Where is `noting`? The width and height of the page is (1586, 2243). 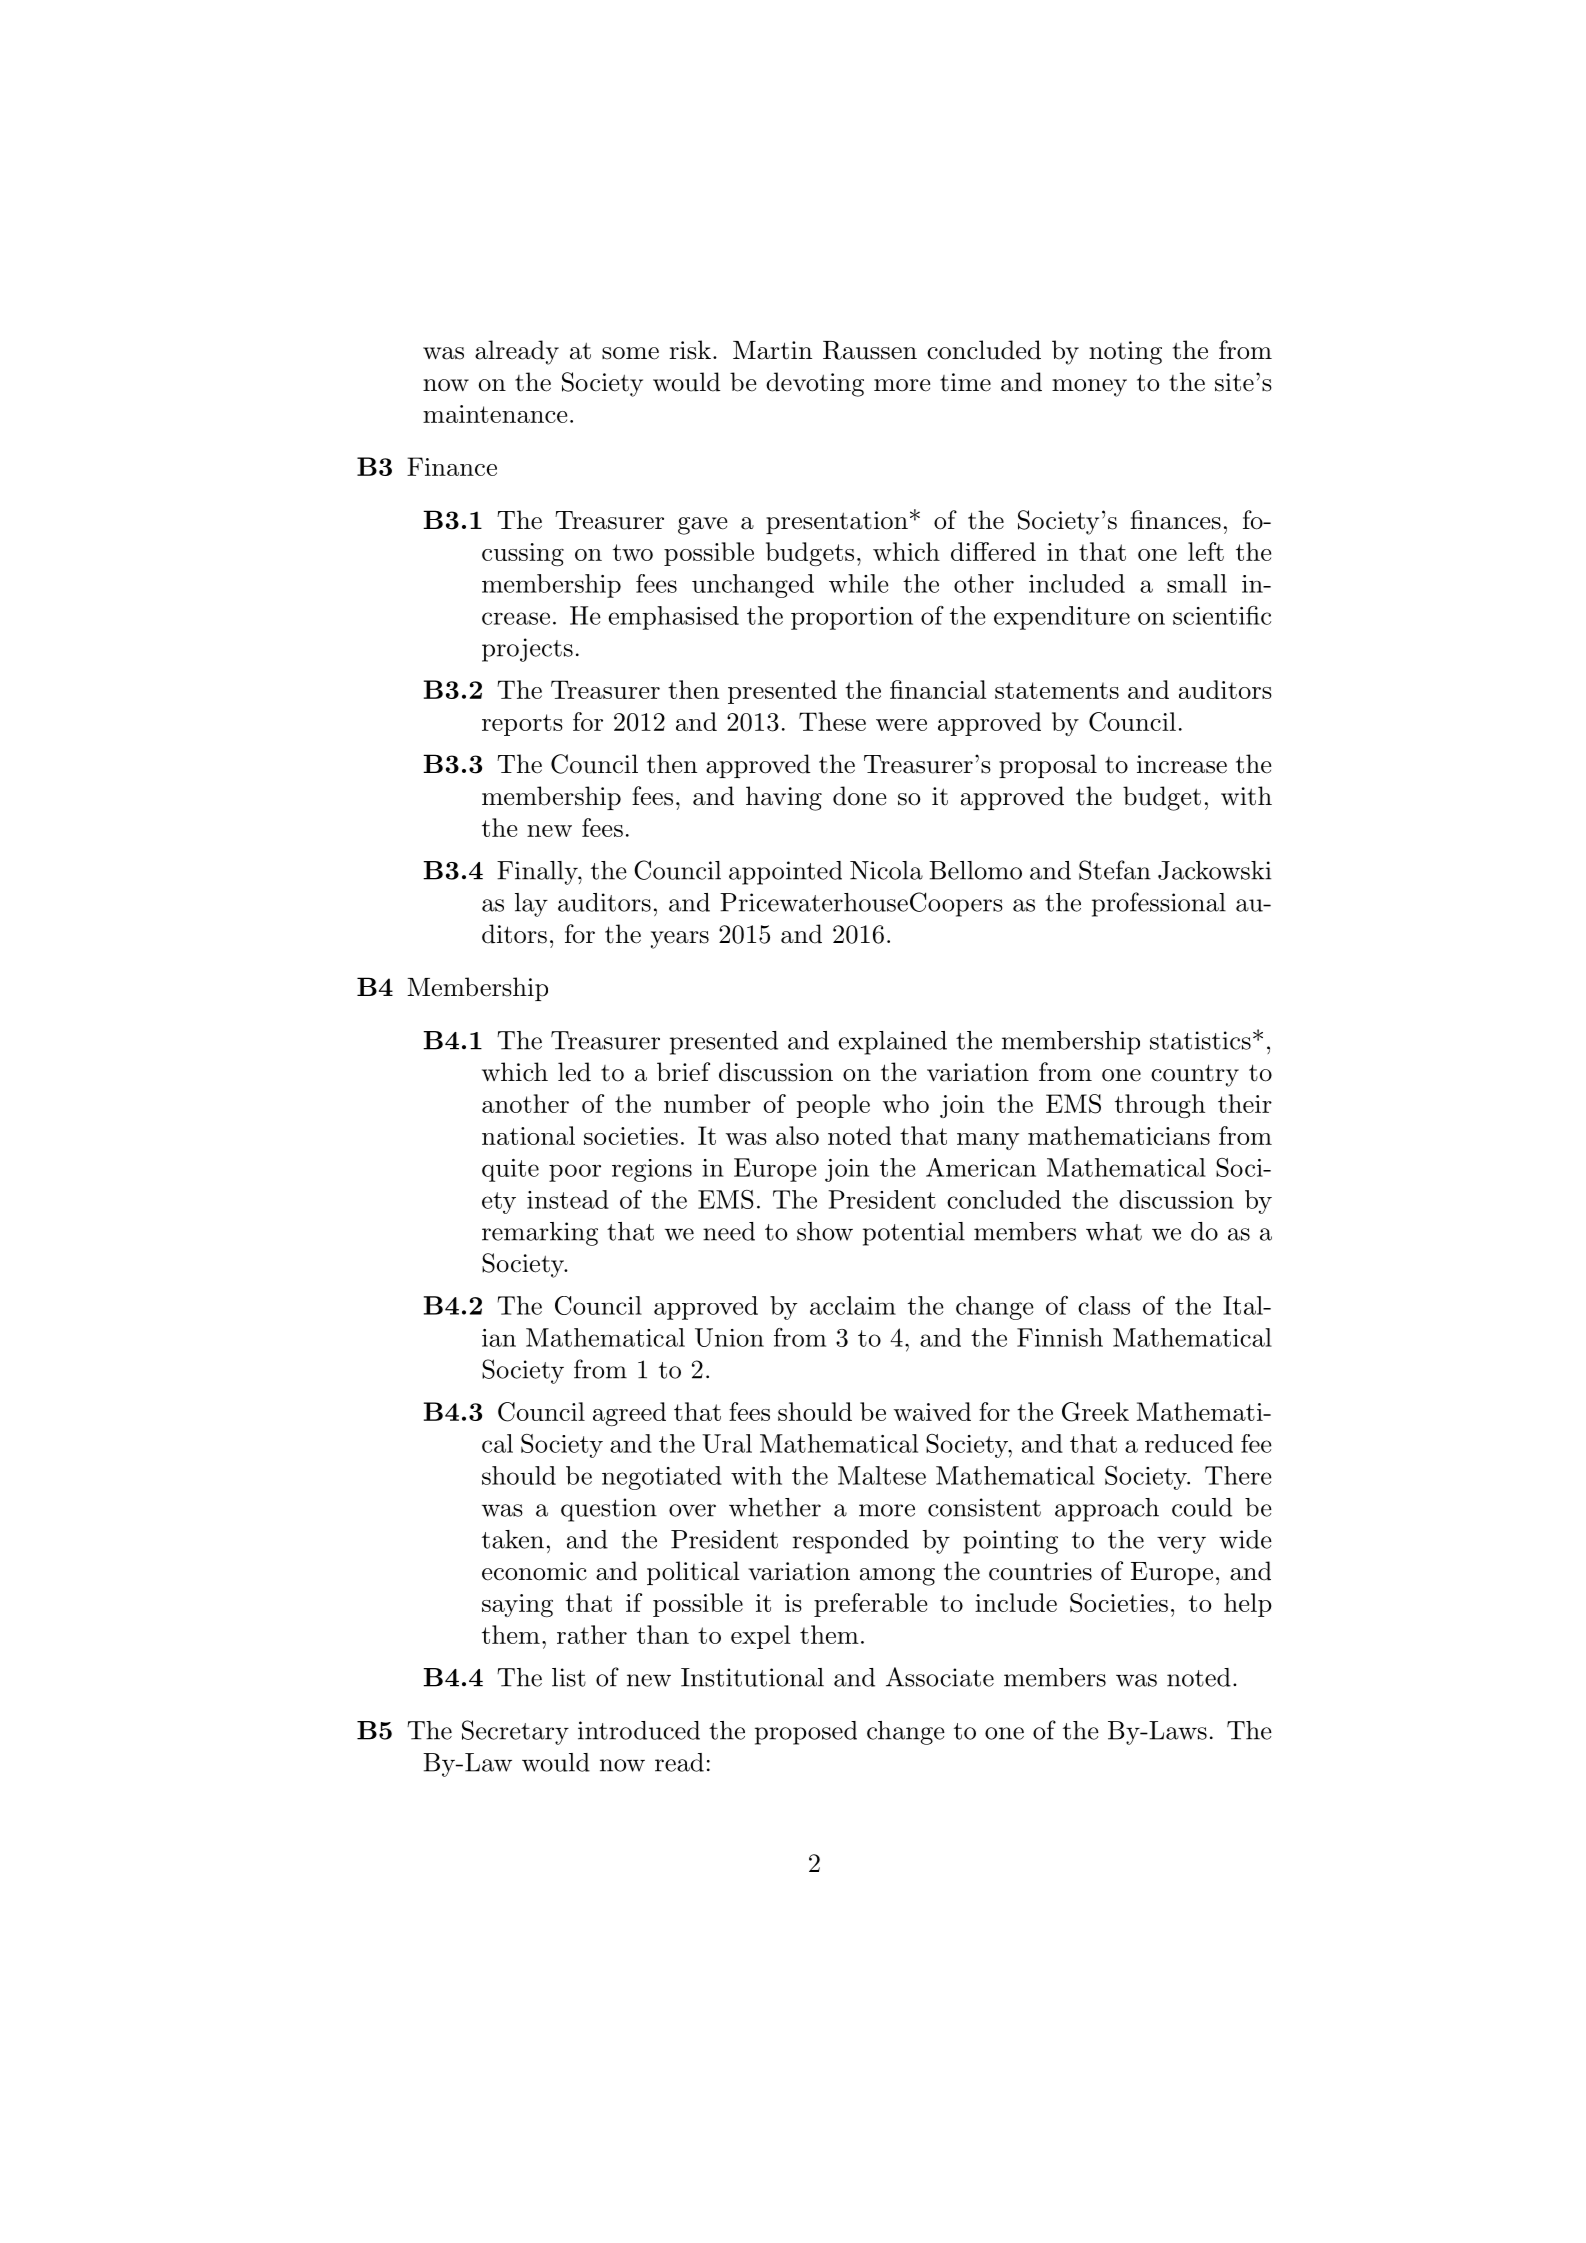
noting is located at coordinates (1125, 353).
